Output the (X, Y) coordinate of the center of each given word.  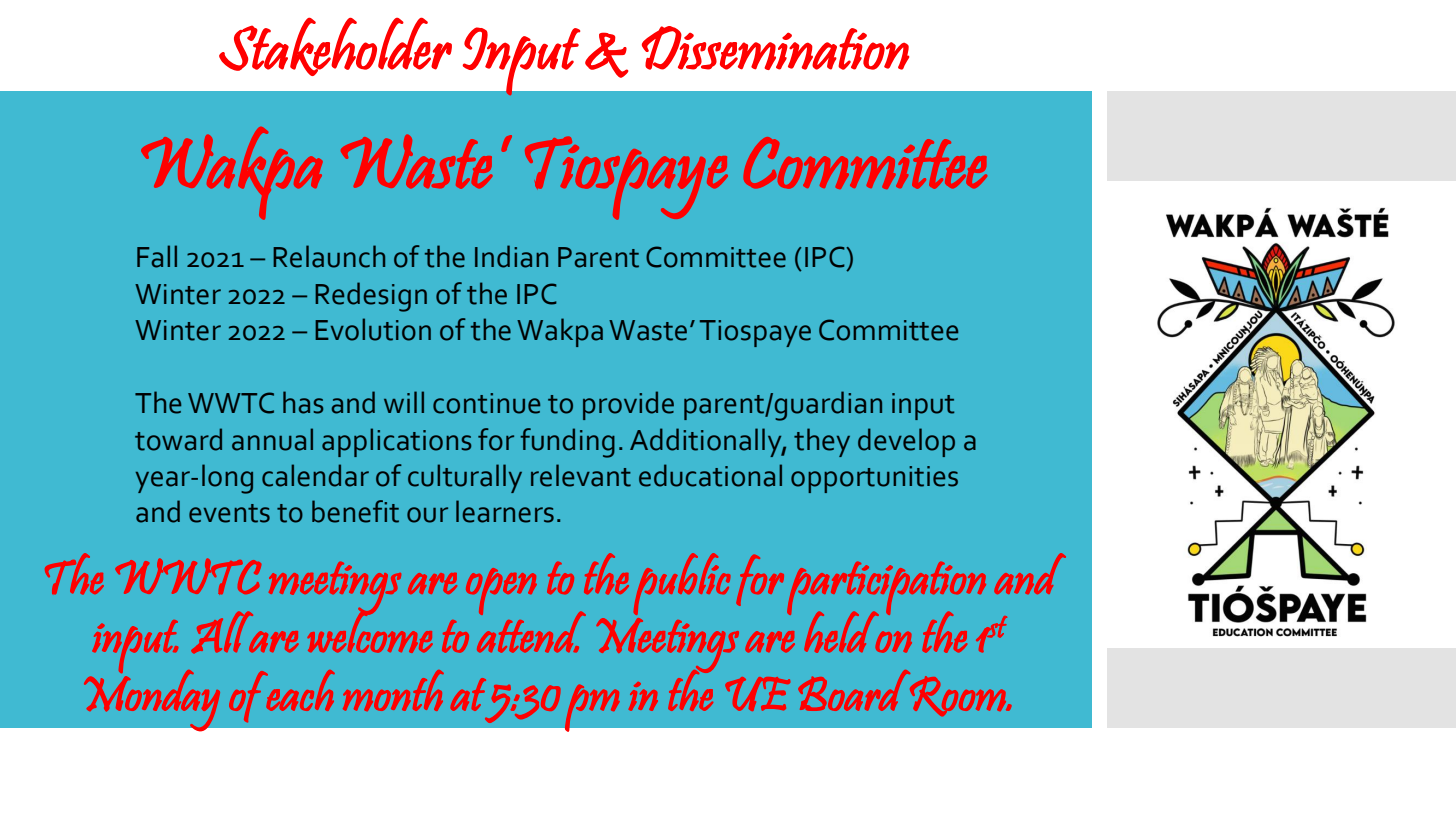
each (299, 690)
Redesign (371, 297)
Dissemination (775, 48)
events (229, 513)
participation (886, 589)
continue (486, 403)
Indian (511, 256)
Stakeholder (335, 47)
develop (906, 442)
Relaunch (329, 256)
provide (628, 405)
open (501, 591)
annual (272, 439)
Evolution (373, 329)
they (822, 442)
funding (567, 443)
